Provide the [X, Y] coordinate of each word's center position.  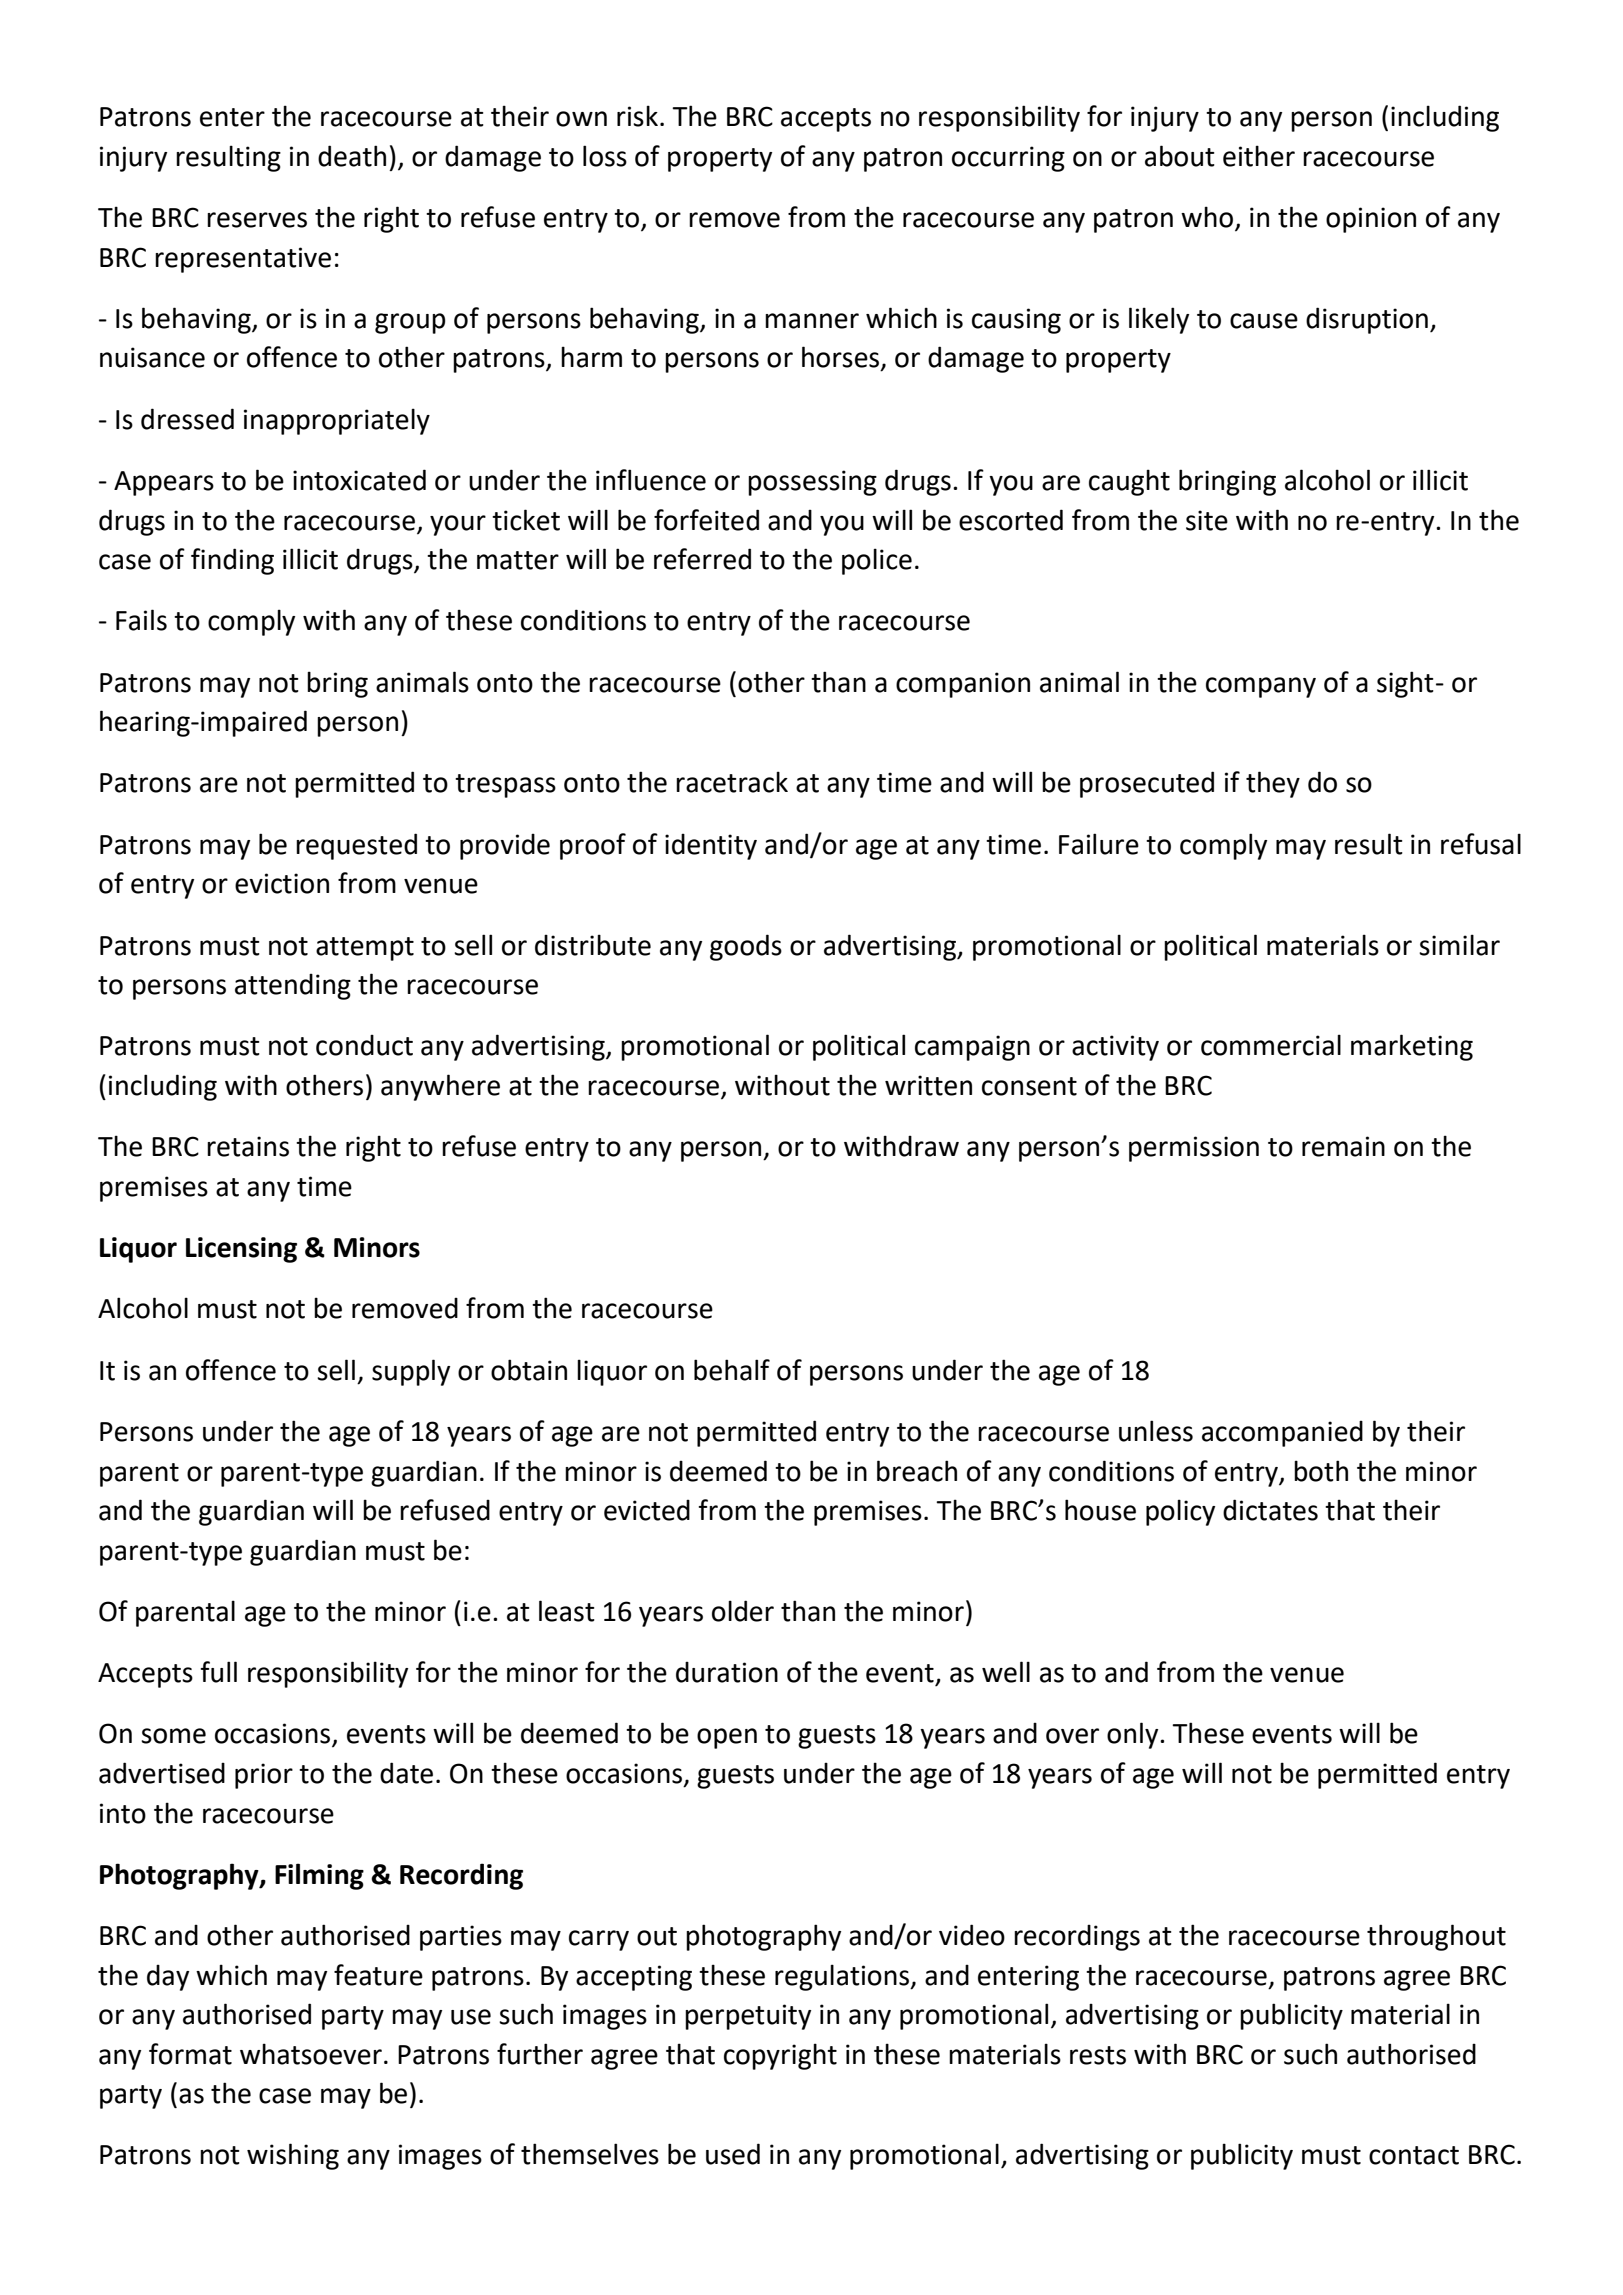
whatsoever [311, 2054]
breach [917, 1471]
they [1273, 784]
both [1321, 1471]
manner [812, 321]
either [1259, 156]
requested [356, 846]
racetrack [732, 782]
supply [411, 1372]
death [352, 156]
